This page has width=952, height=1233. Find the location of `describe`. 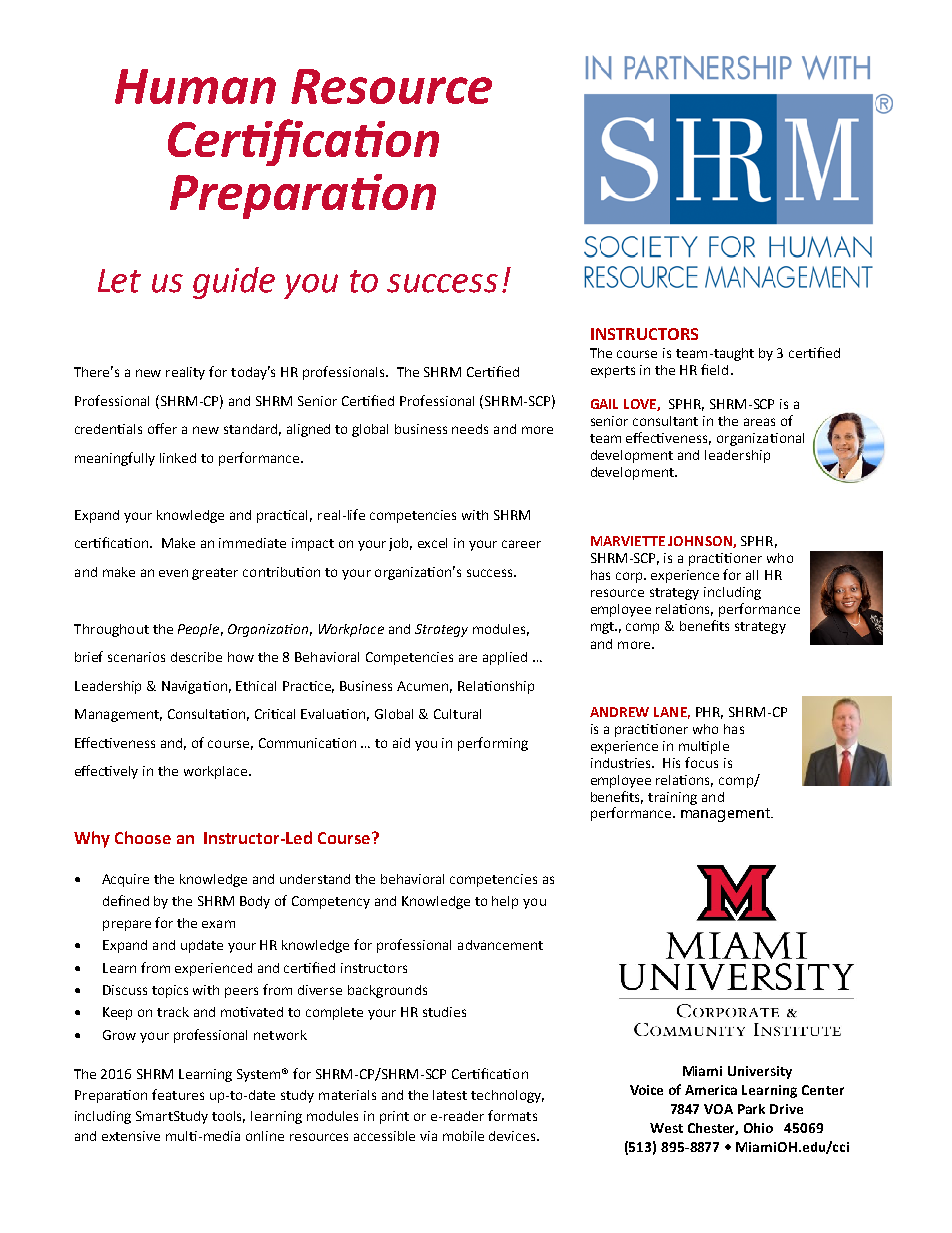

describe is located at coordinates (196, 657).
